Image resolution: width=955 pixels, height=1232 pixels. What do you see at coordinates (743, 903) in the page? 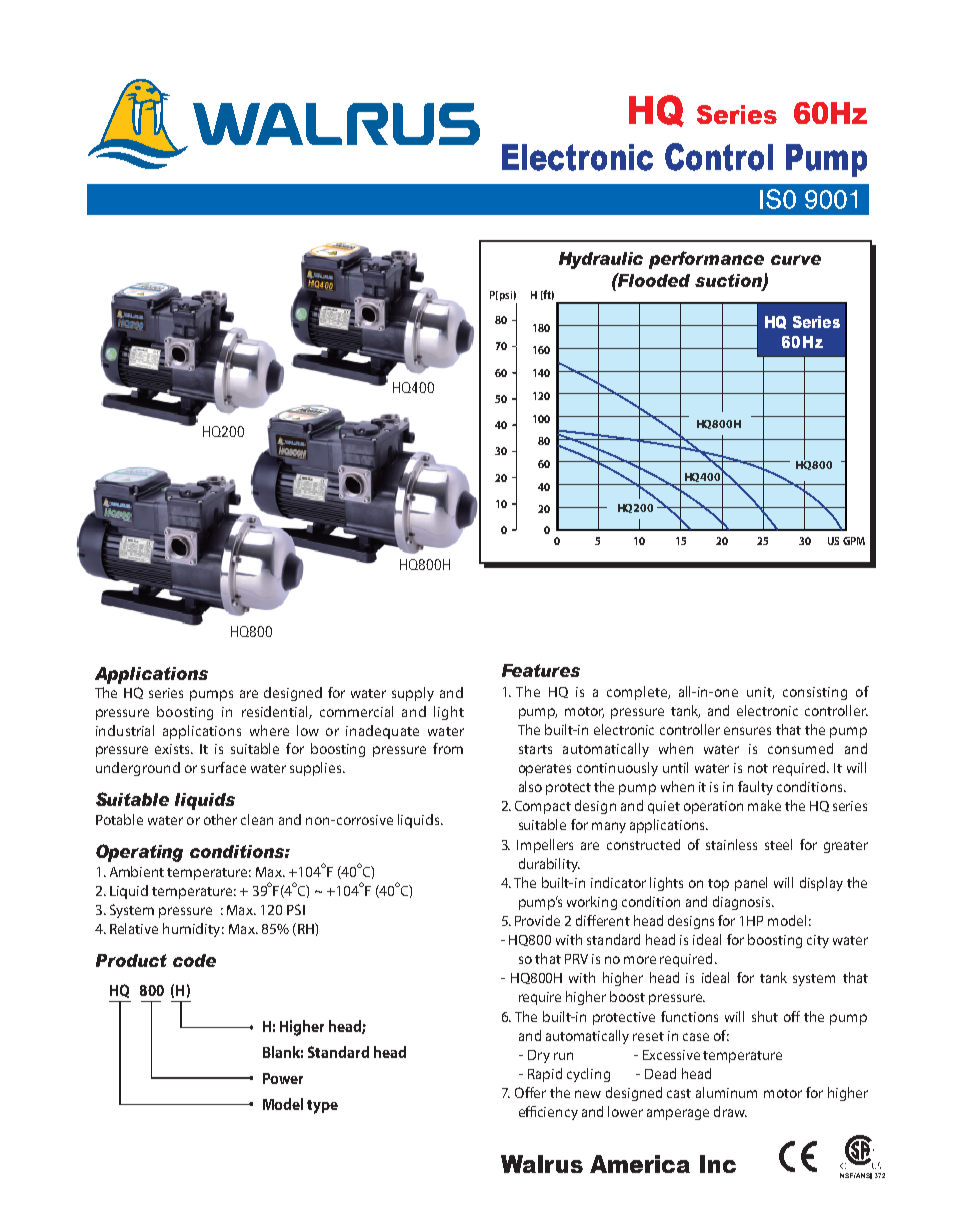
I see `diagnosis` at bounding box center [743, 903].
